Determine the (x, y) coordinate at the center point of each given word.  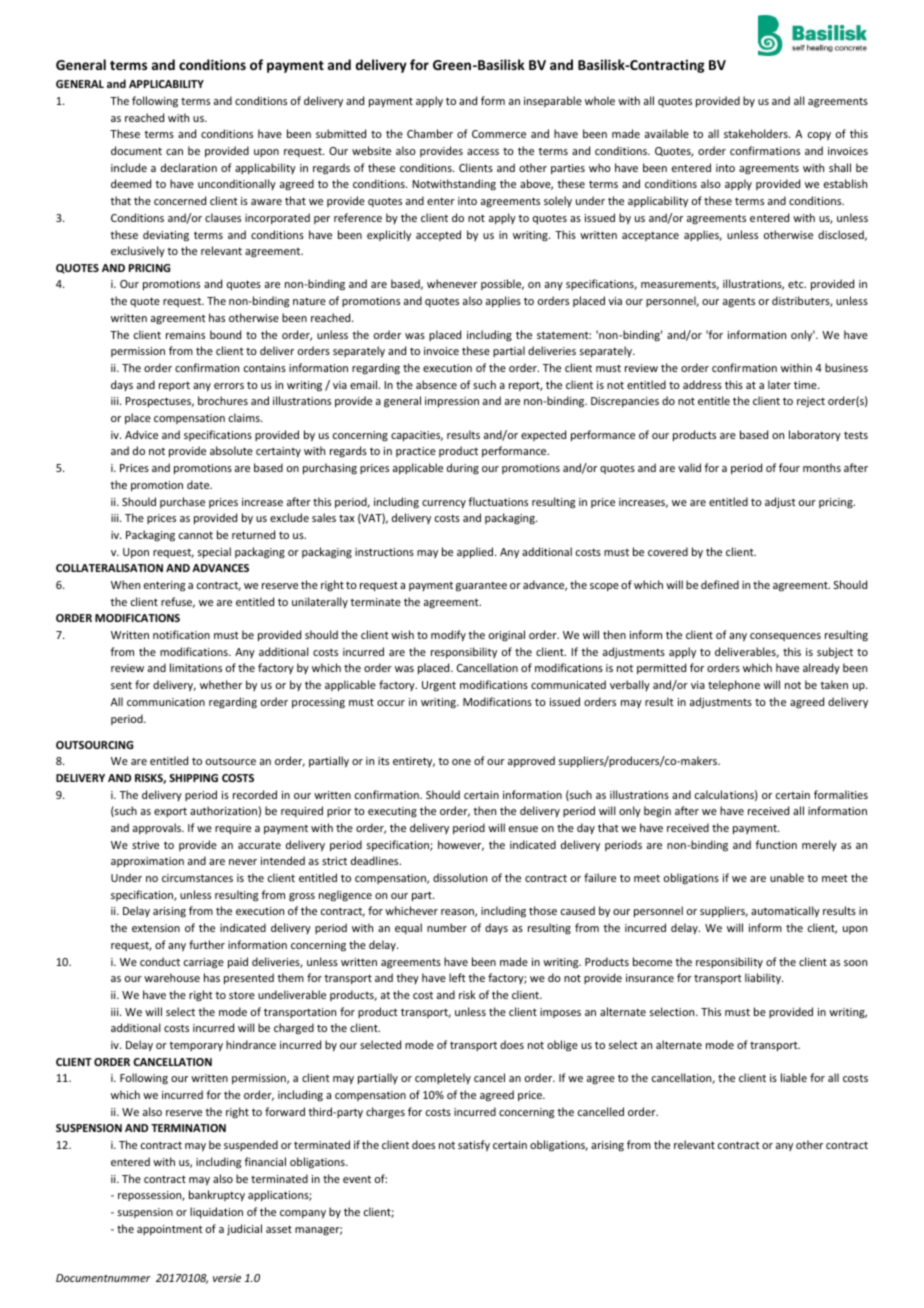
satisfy (474, 1145)
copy (819, 136)
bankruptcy (217, 1195)
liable (794, 1077)
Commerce (499, 134)
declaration (189, 167)
